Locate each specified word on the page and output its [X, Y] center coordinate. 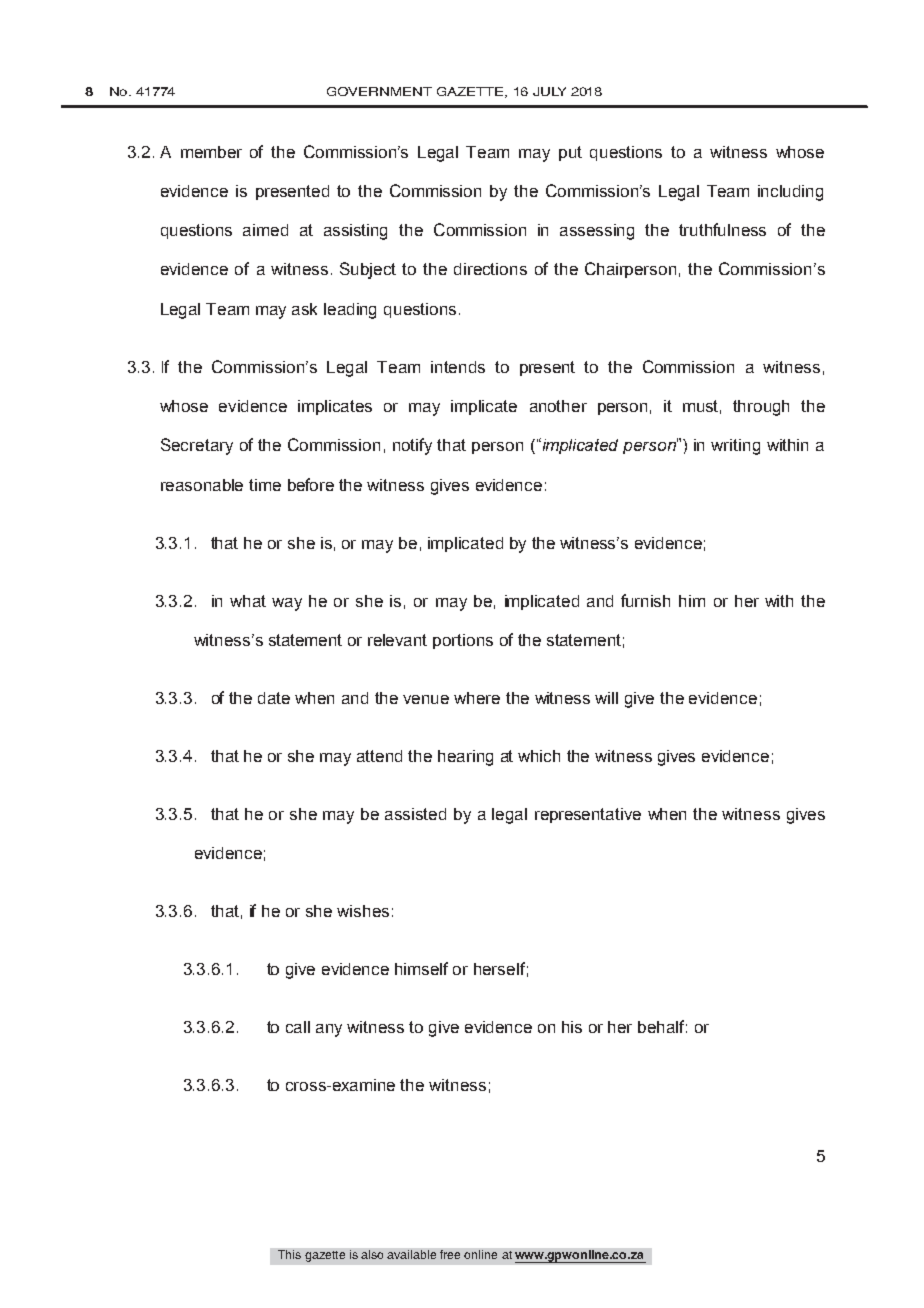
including [790, 193]
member [211, 152]
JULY [549, 91]
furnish [645, 600]
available [411, 1254]
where [477, 698]
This [289, 1254]
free [450, 1254]
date [274, 698]
